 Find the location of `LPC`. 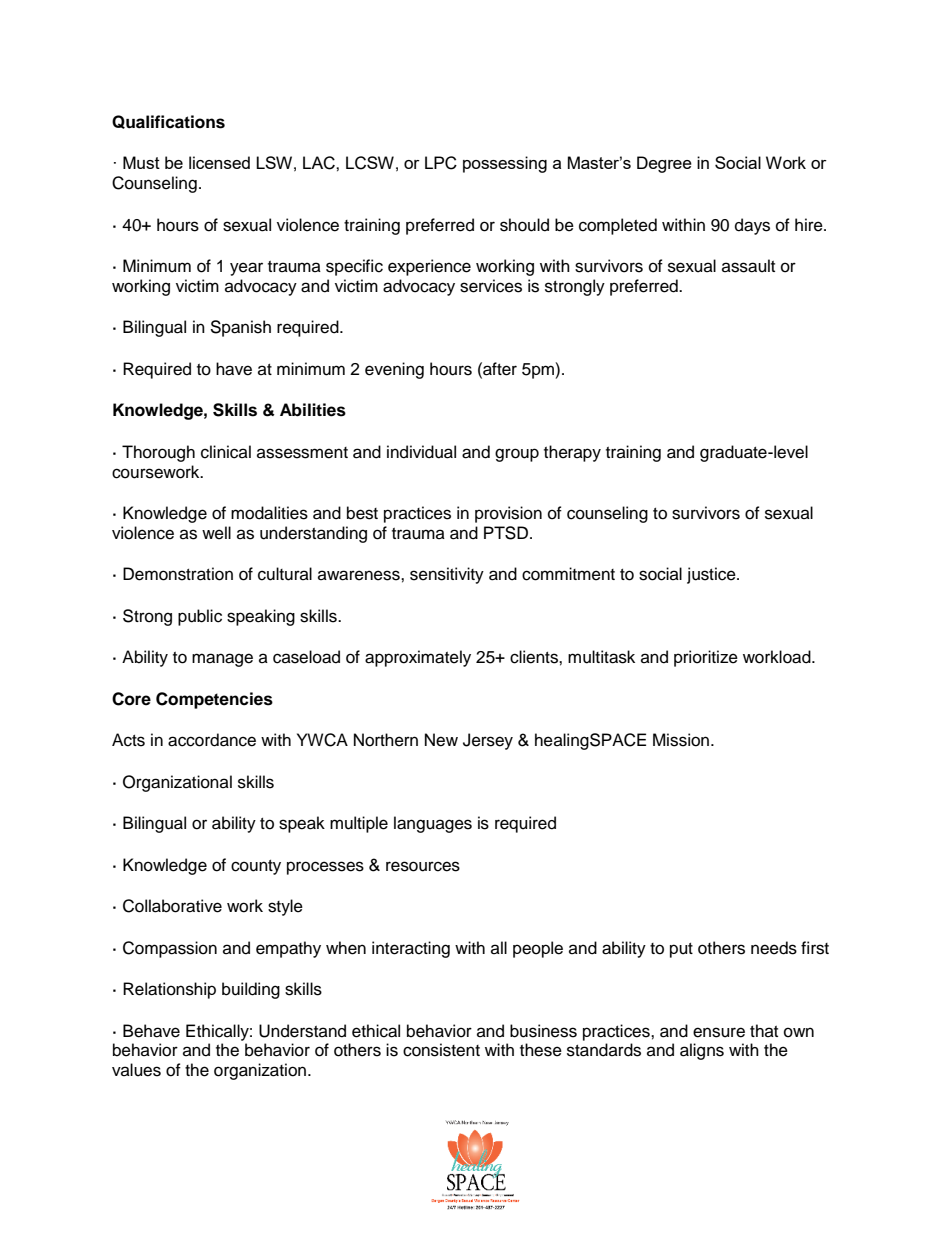

LPC is located at coordinates (441, 163).
